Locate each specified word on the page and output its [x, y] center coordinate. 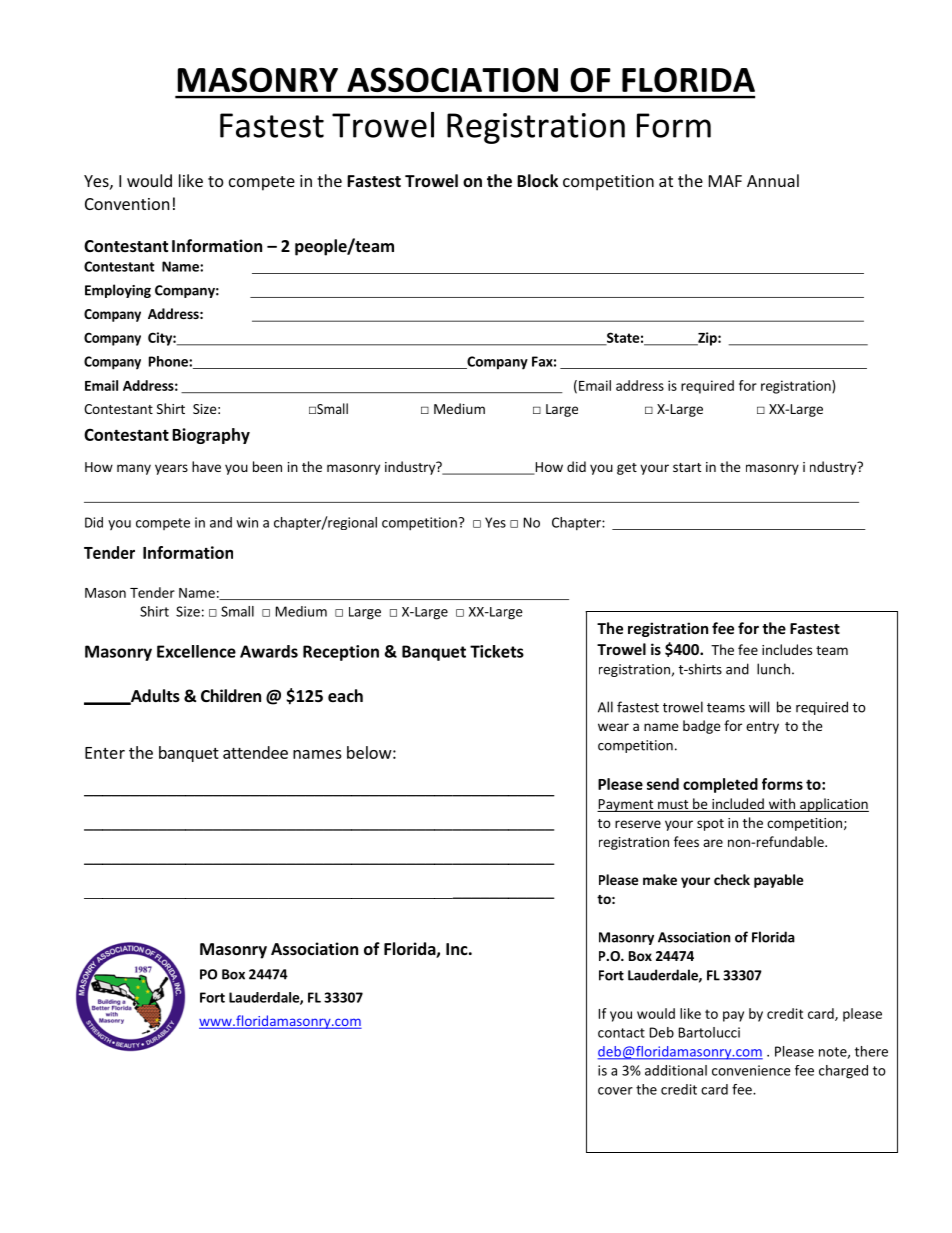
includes [787, 649]
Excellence [196, 651]
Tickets [497, 651]
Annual [773, 180]
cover [615, 1091]
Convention [127, 204]
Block [537, 180]
